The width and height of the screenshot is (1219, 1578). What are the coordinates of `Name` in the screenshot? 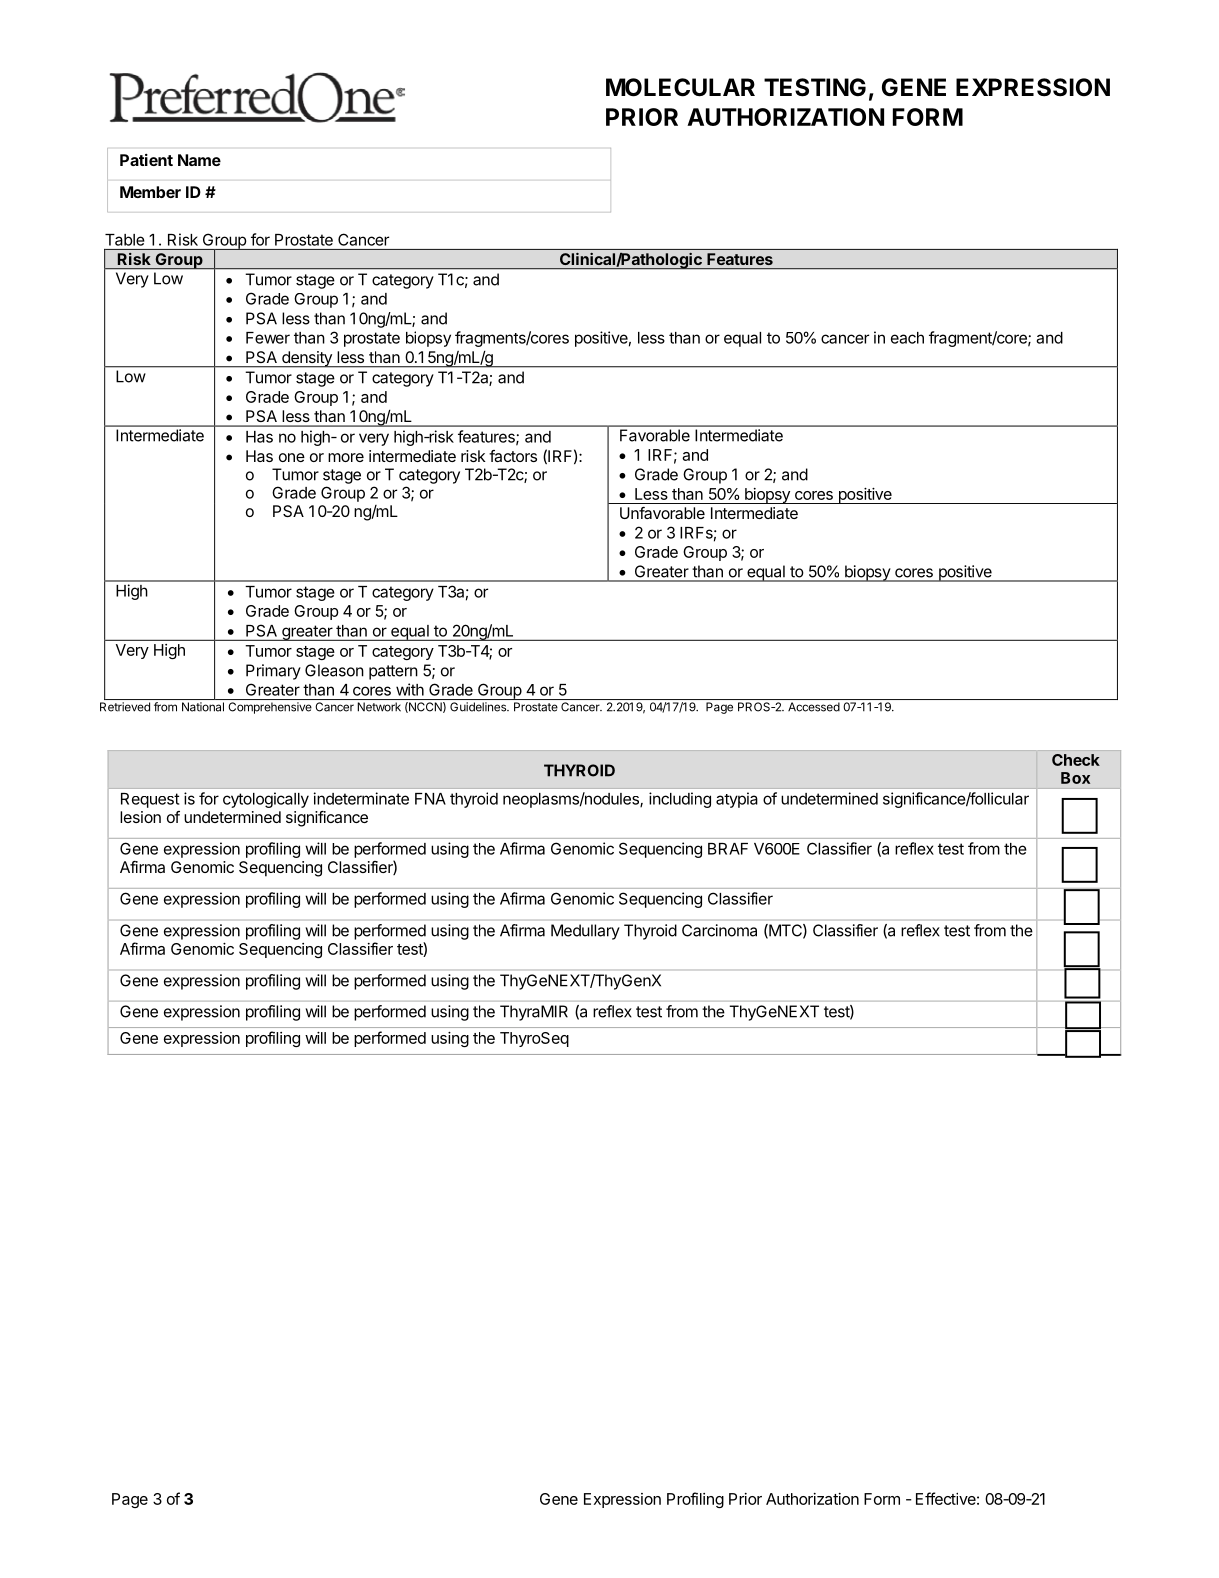 It's located at (199, 160).
